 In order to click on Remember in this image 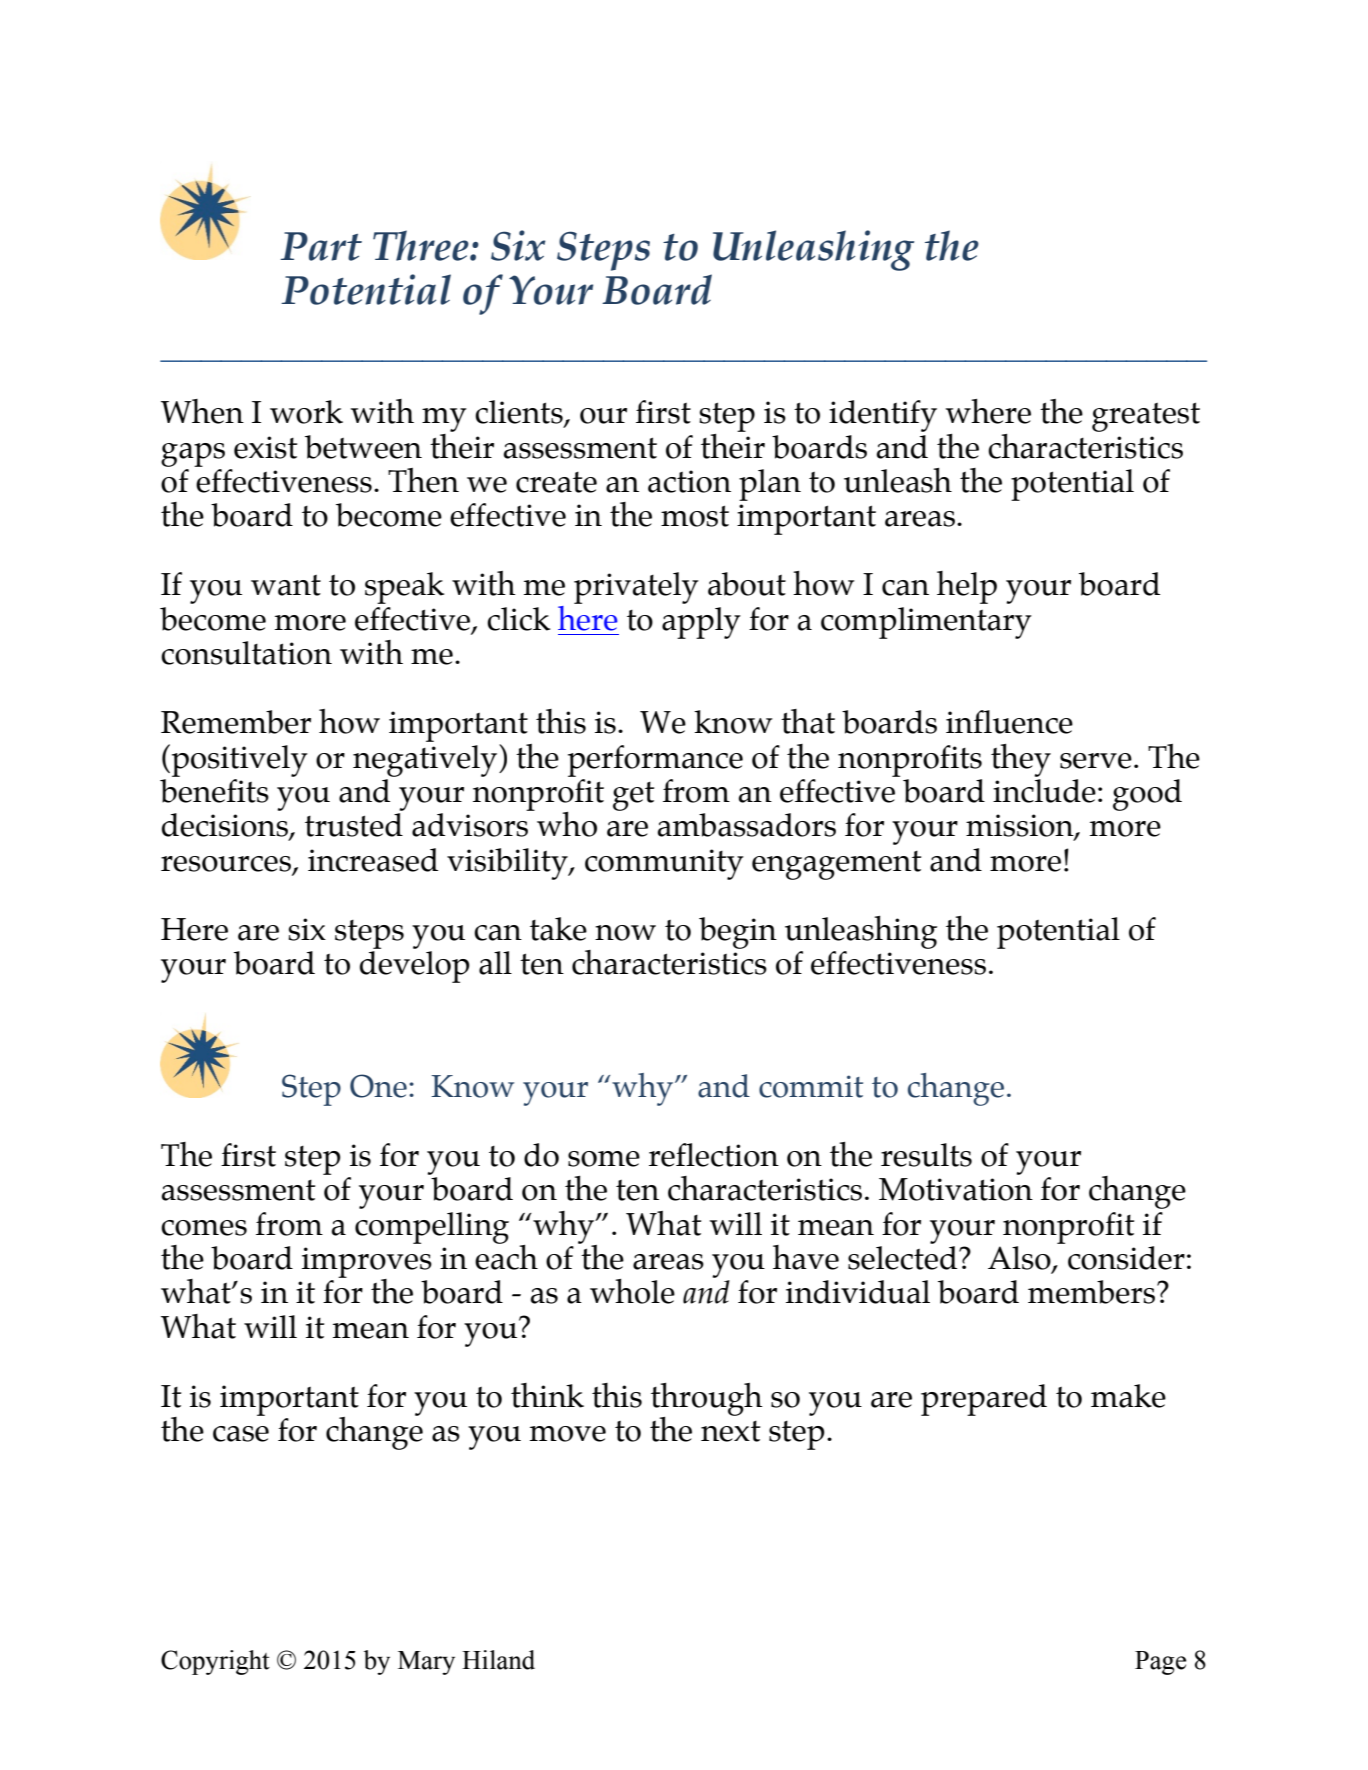, I will do `click(236, 722)`.
